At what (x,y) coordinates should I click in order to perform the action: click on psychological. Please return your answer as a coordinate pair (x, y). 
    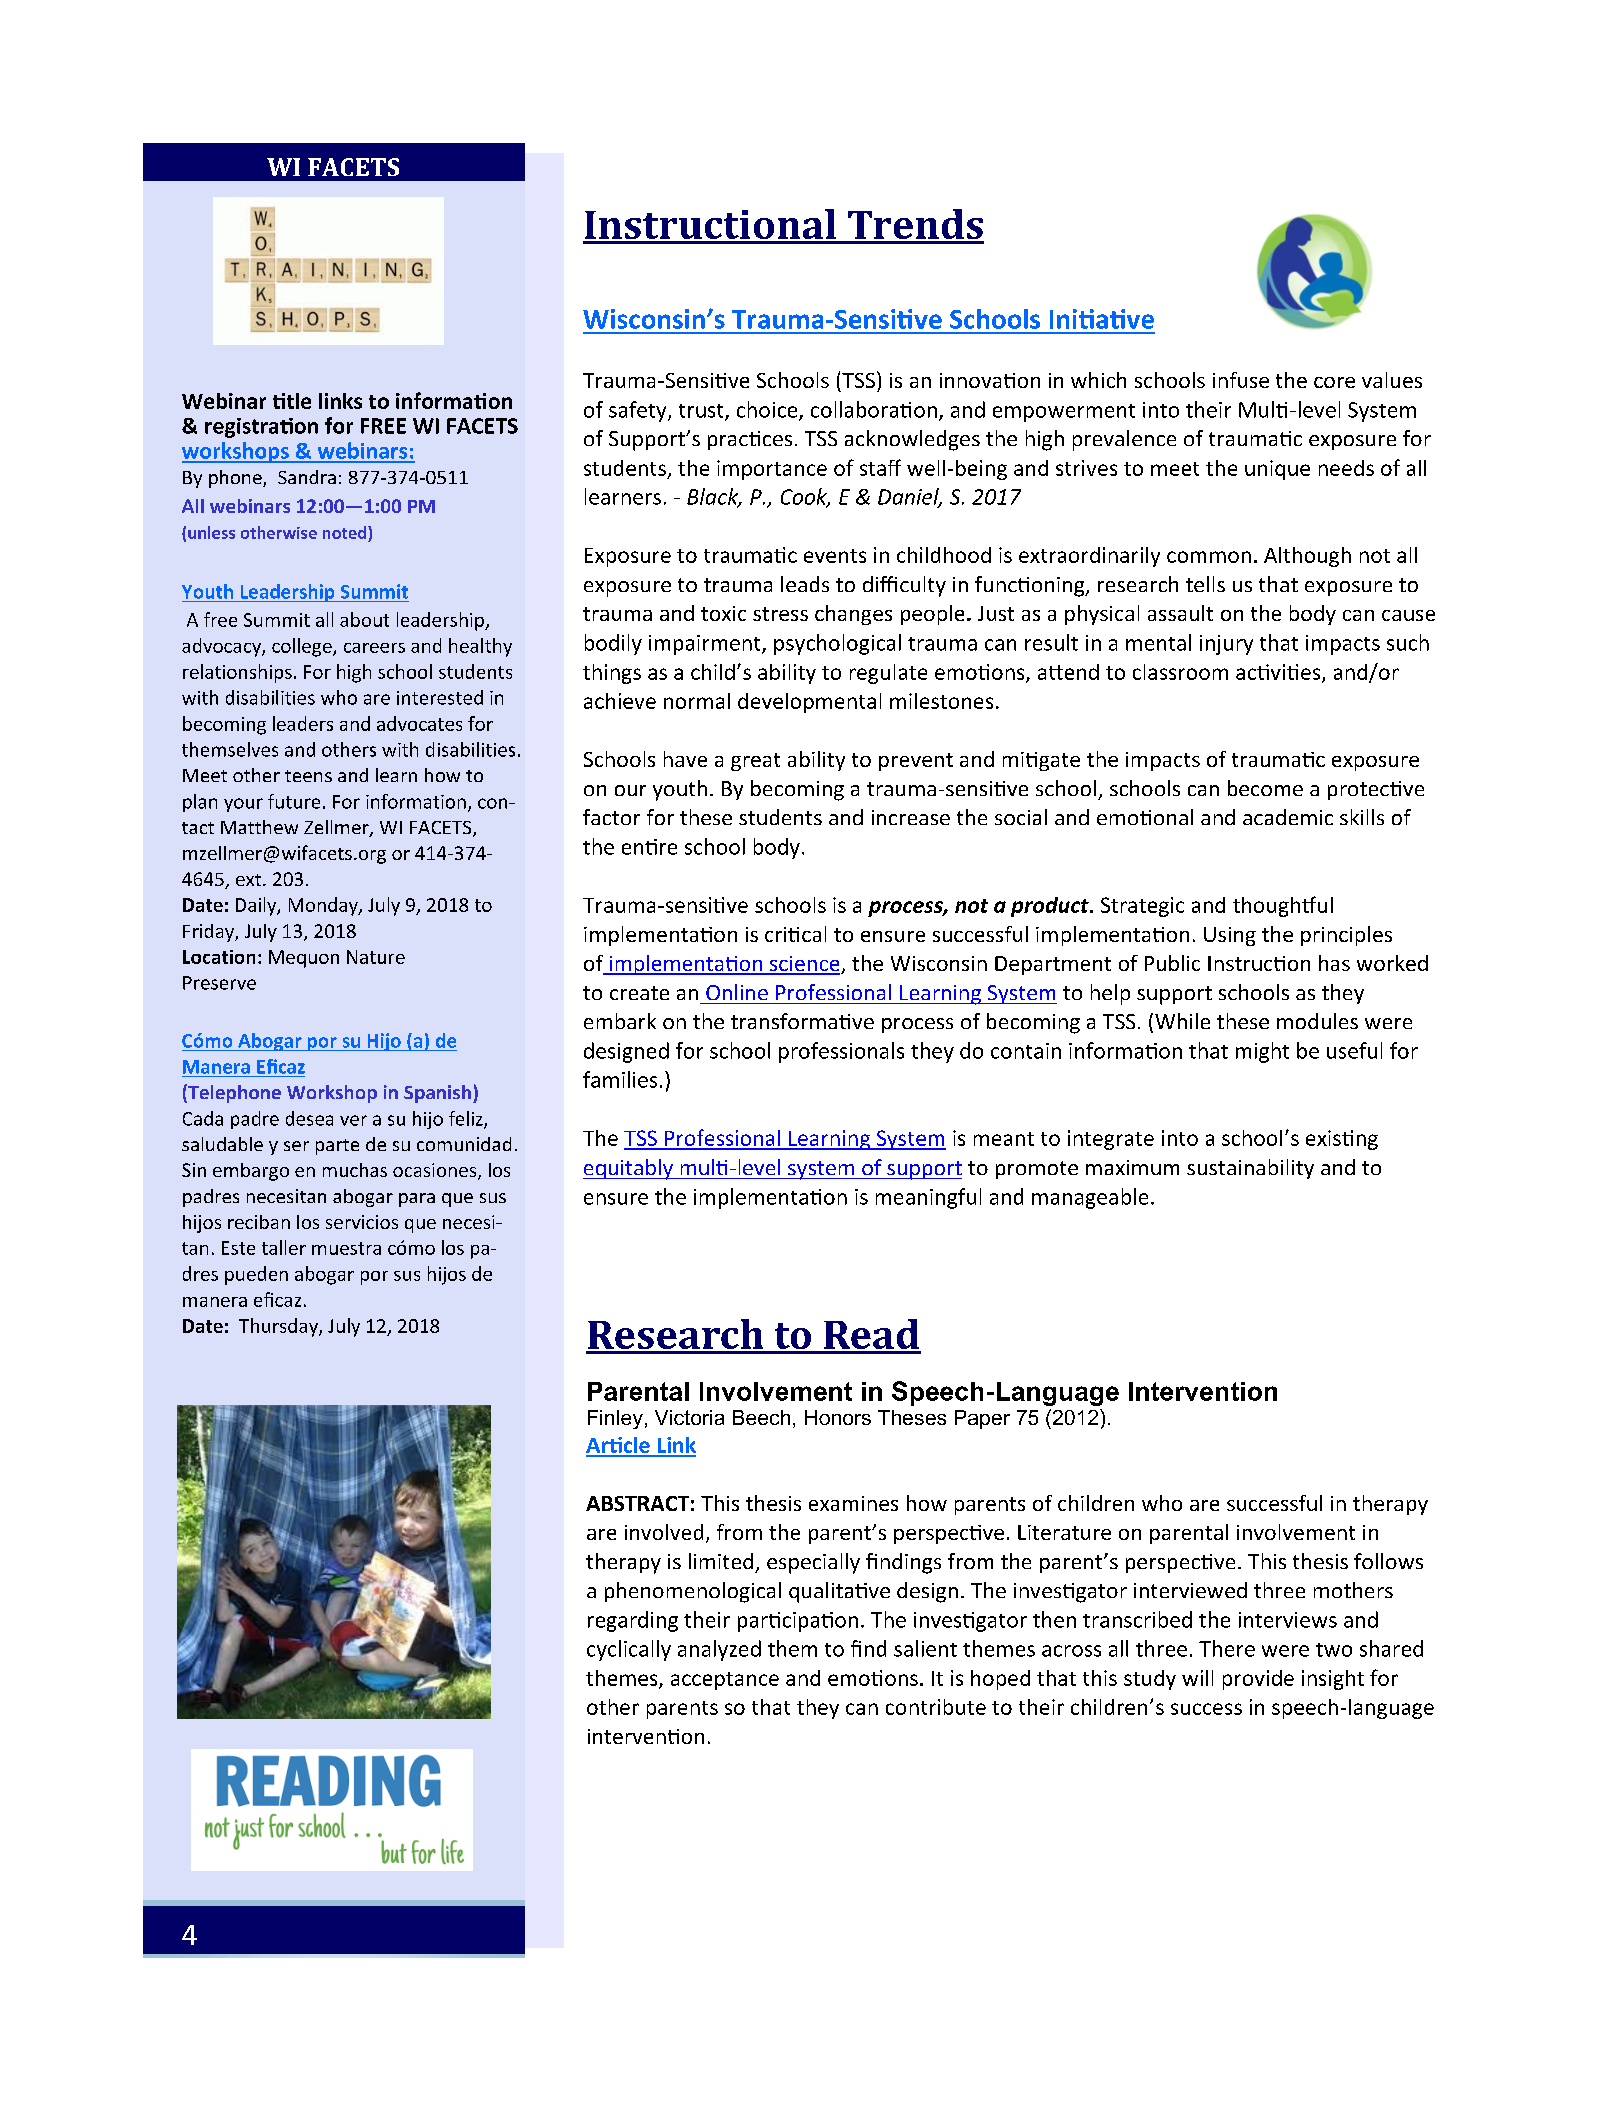
    Looking at the image, I should click on (837, 644).
